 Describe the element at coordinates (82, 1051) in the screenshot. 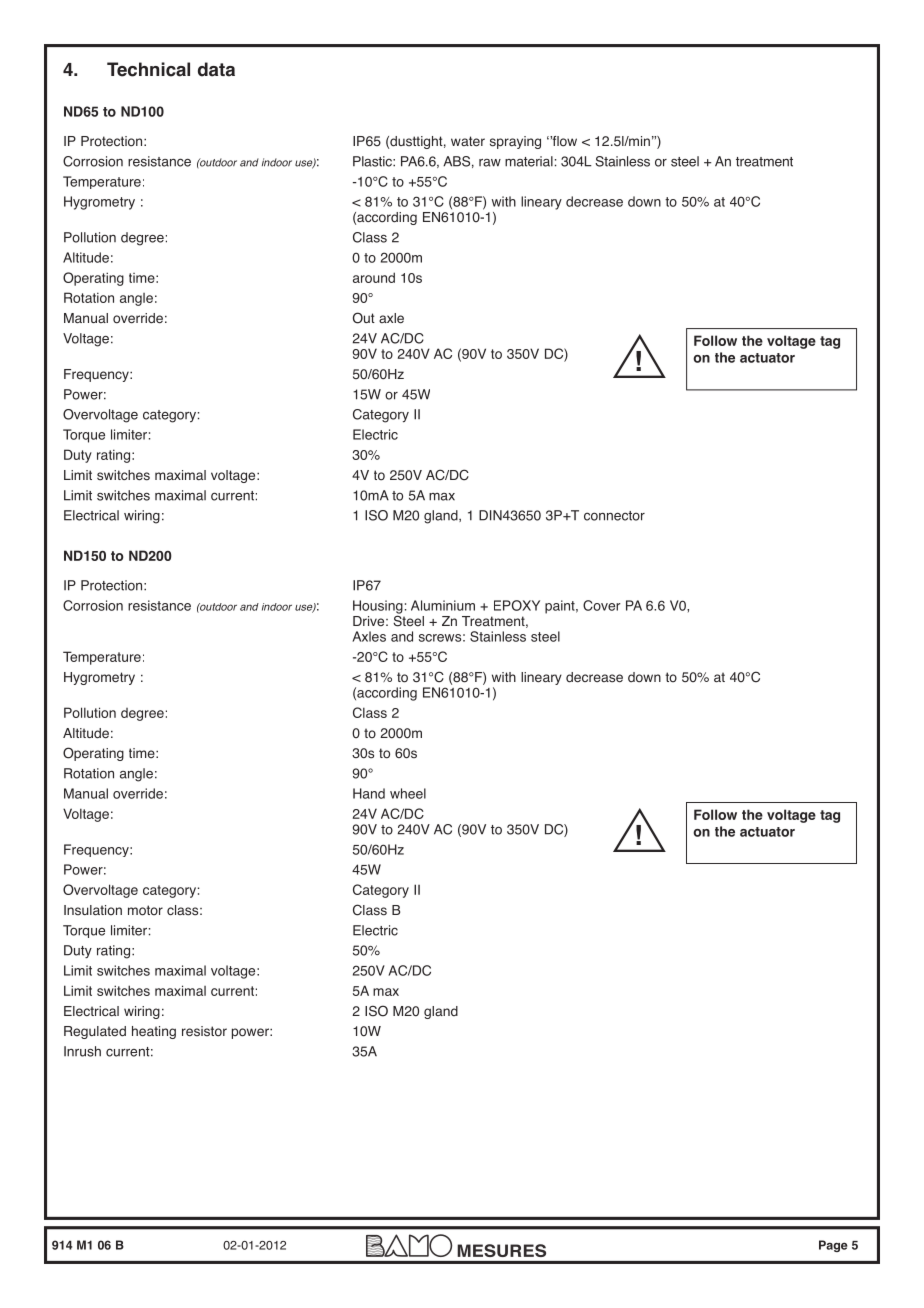

I see `Inrush` at that location.
